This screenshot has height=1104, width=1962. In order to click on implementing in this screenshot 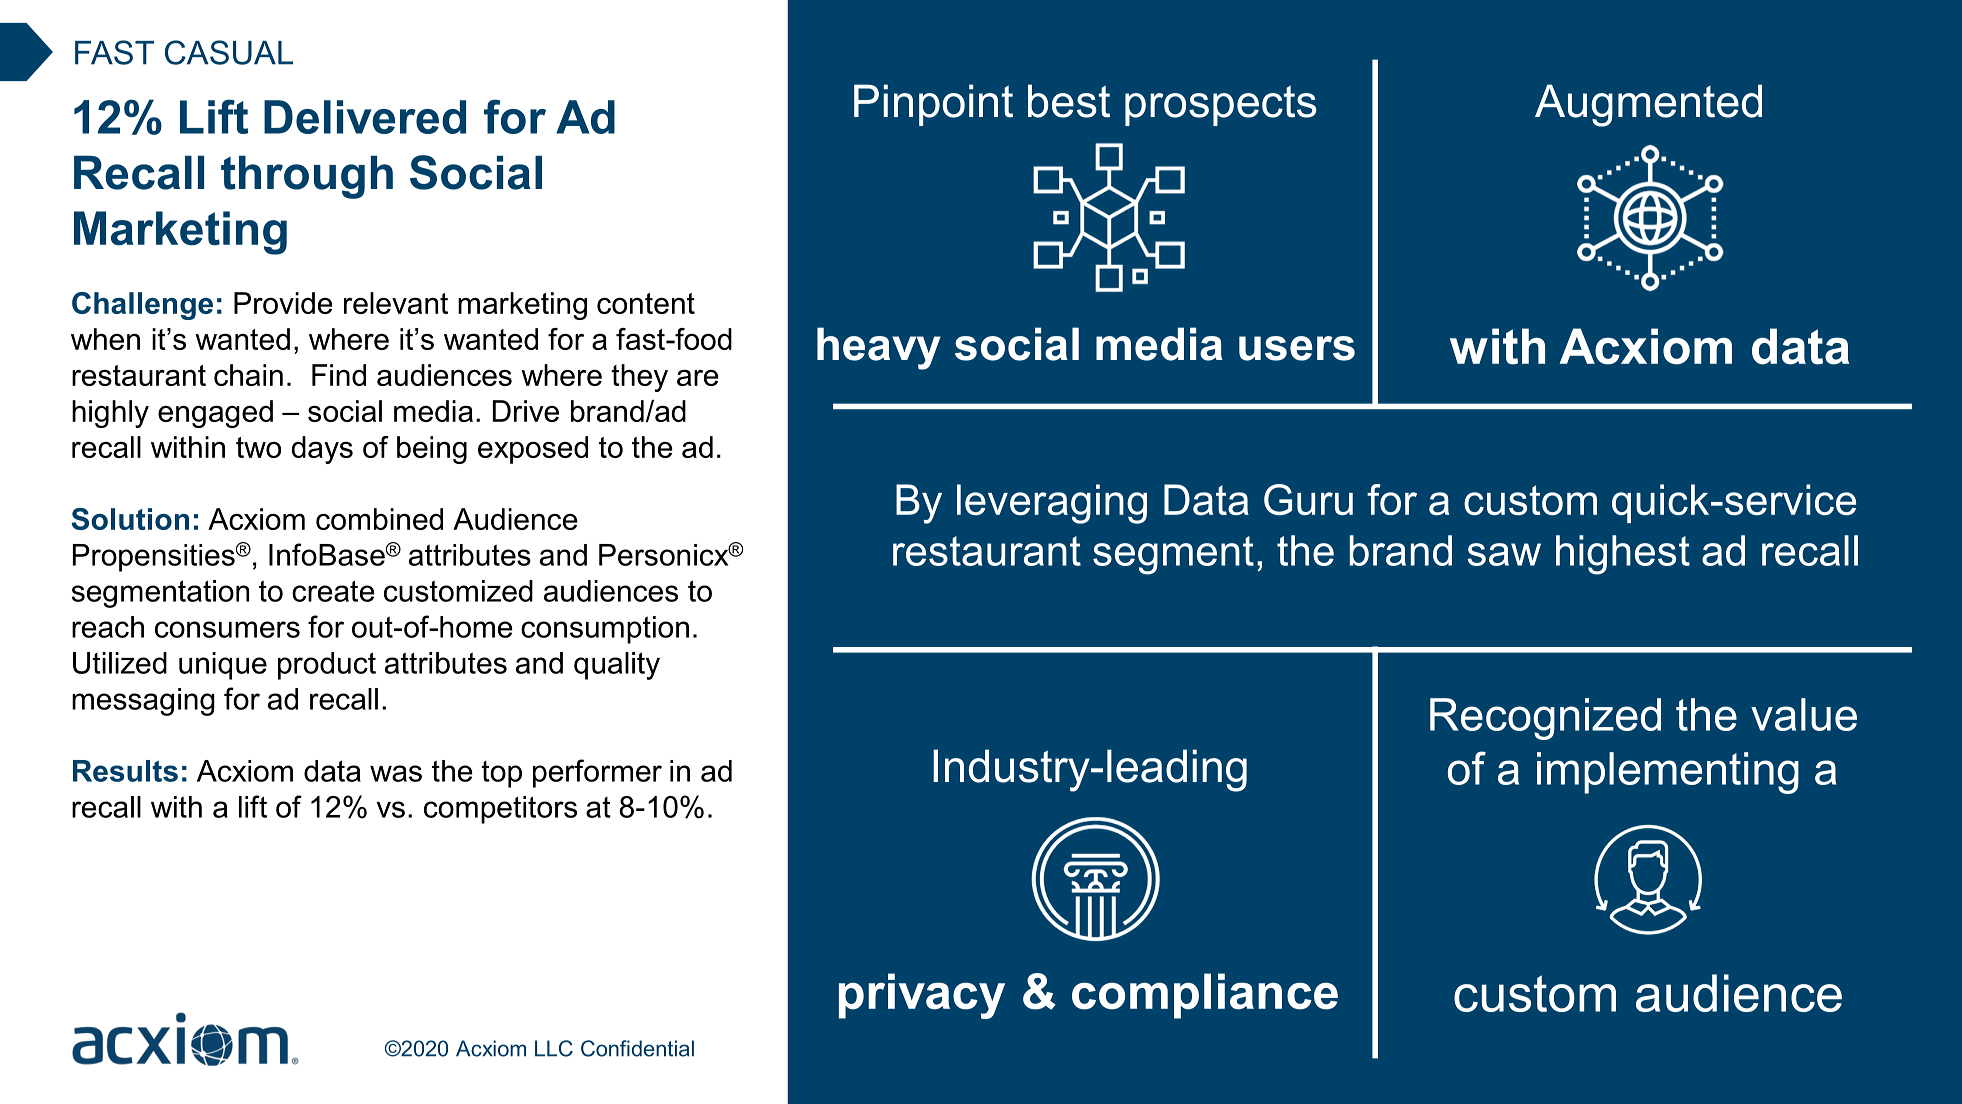, I will do `click(1668, 773)`.
